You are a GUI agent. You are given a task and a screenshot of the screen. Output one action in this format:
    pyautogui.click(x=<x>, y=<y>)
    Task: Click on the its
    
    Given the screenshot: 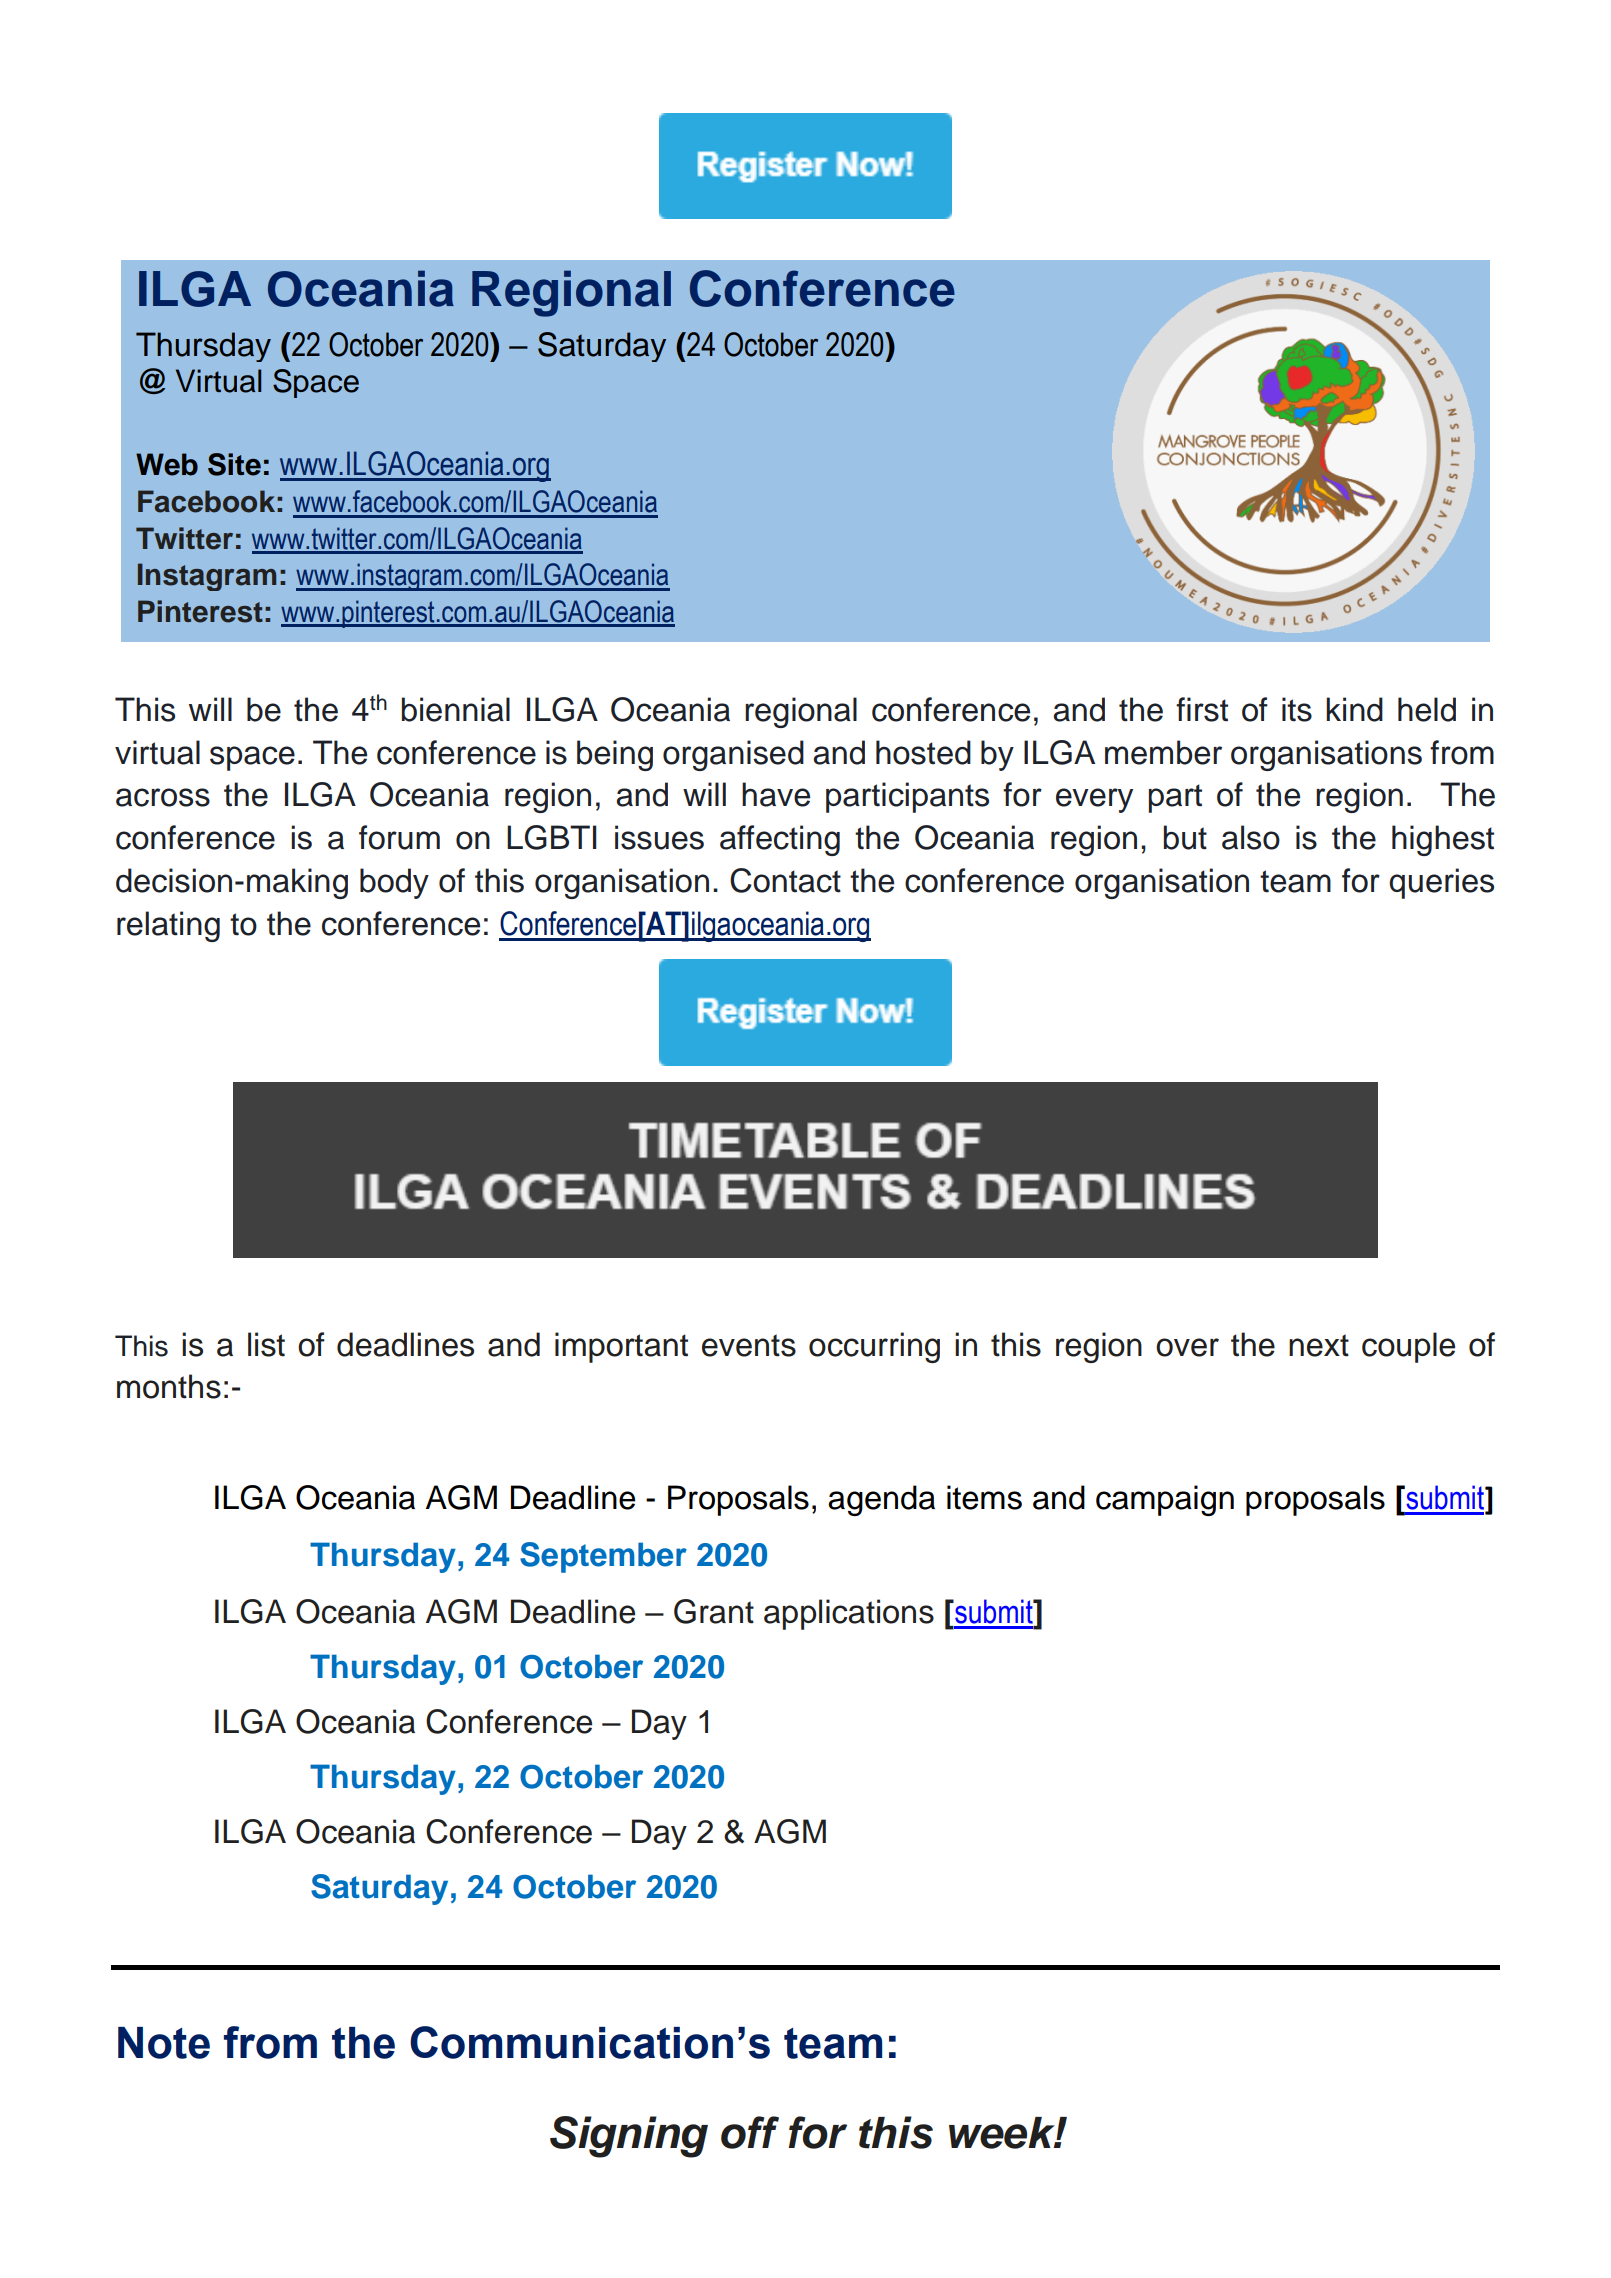 What is the action you would take?
    pyautogui.click(x=1297, y=709)
